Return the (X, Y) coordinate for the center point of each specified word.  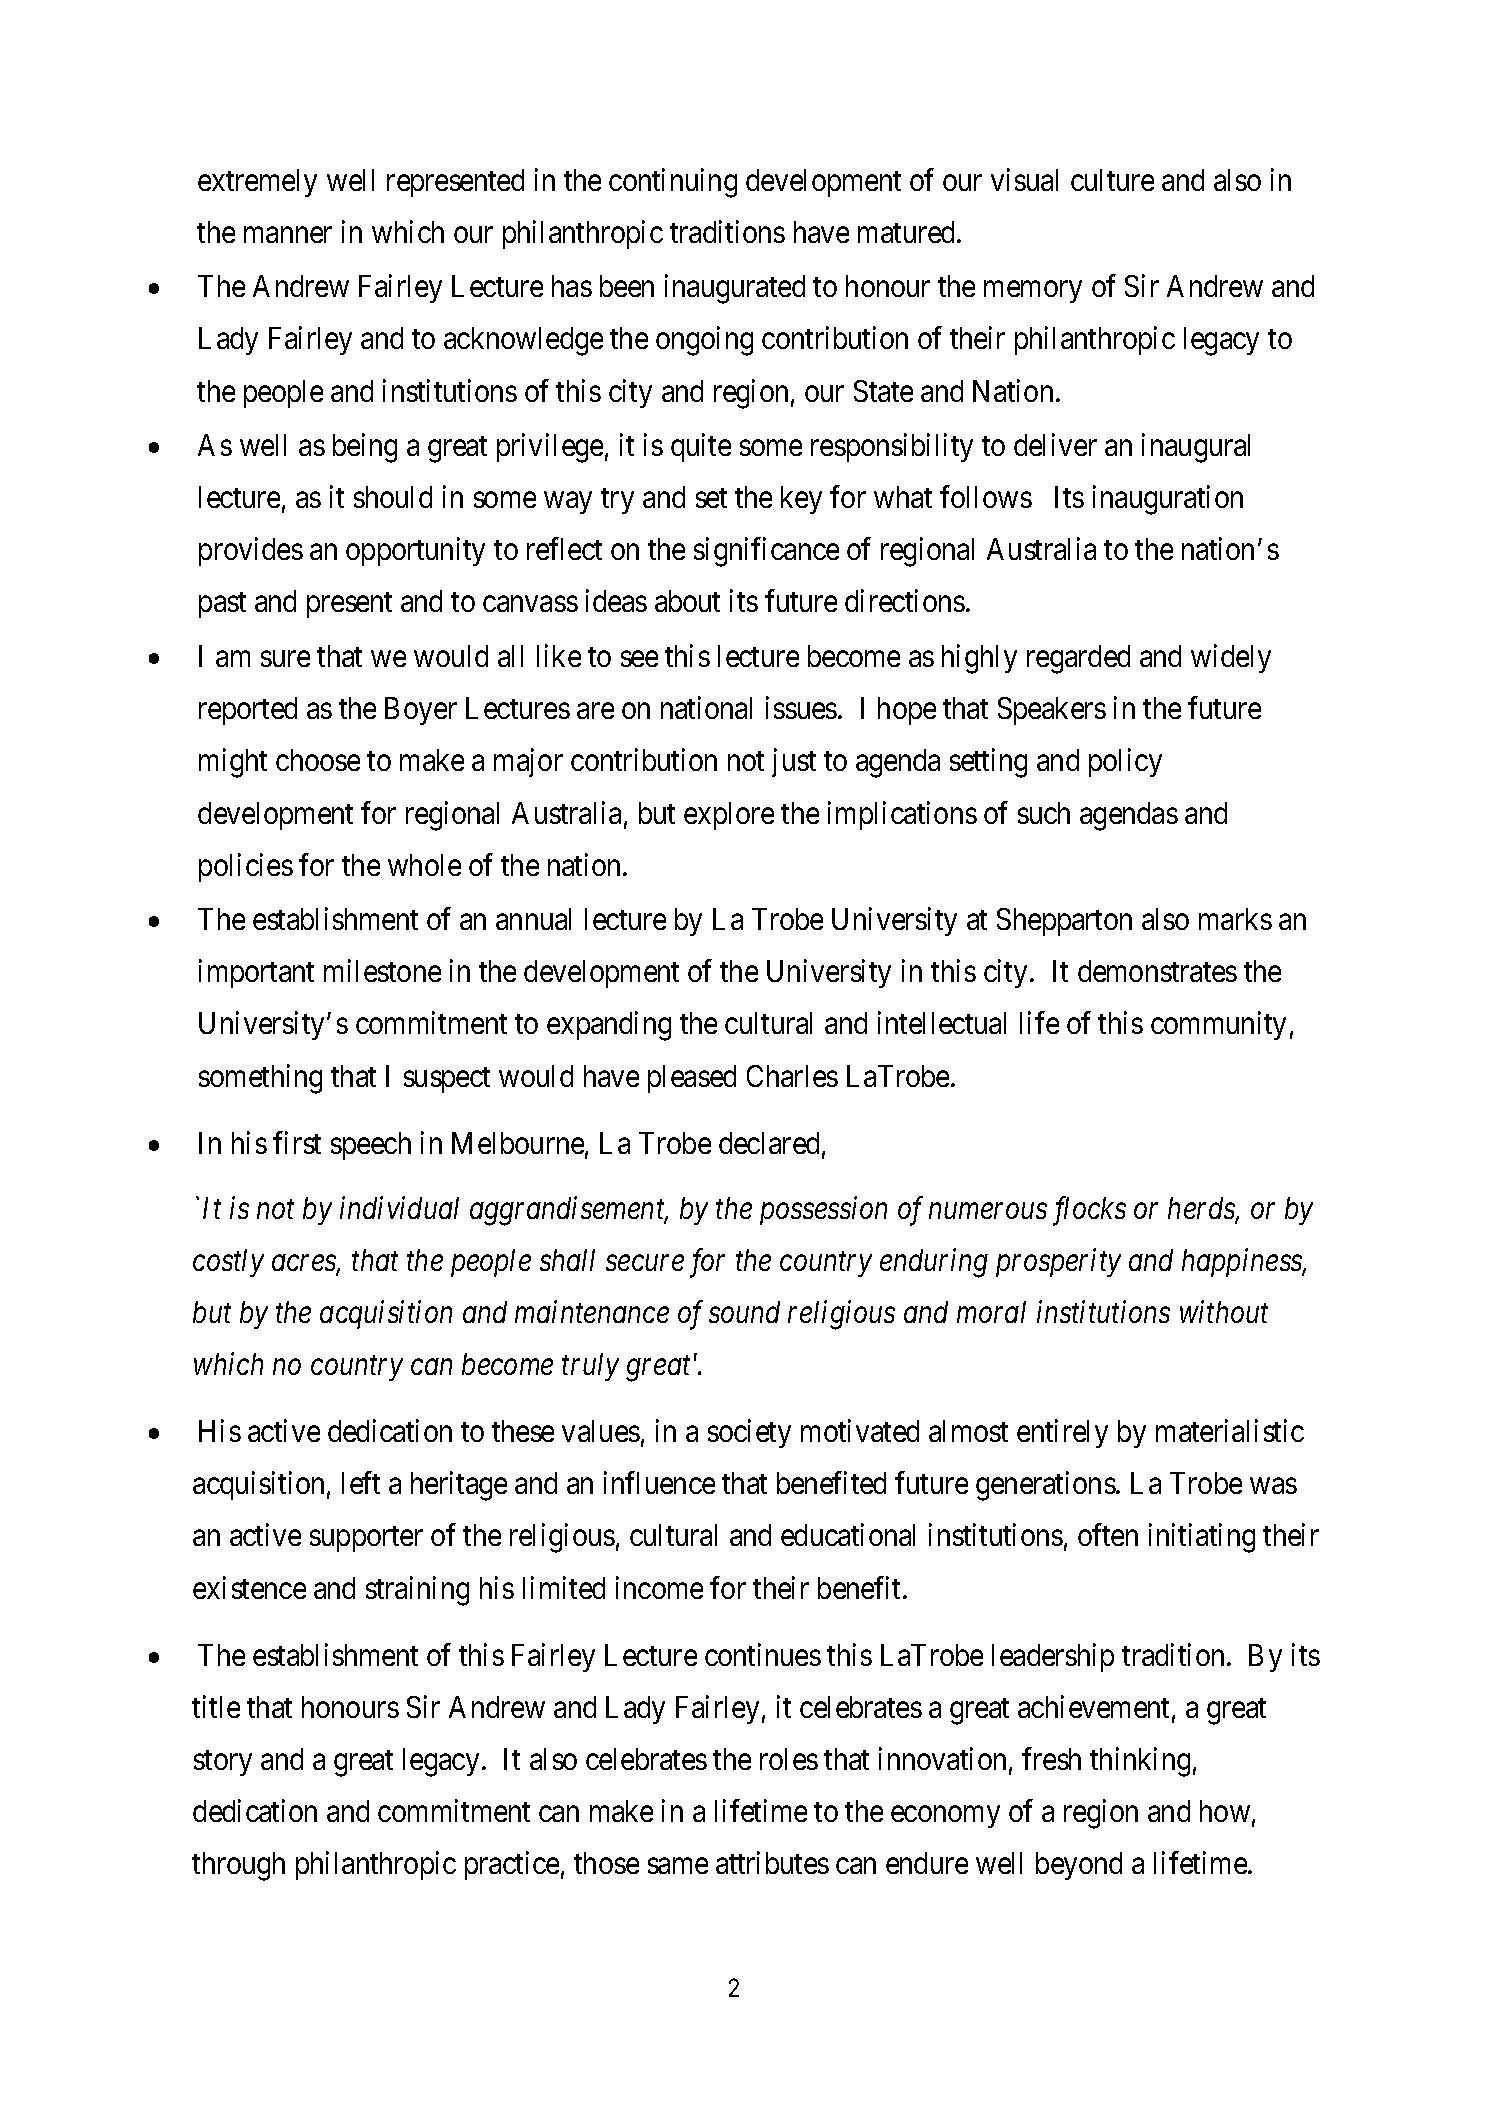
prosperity (1058, 1263)
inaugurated (735, 289)
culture (1112, 180)
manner (288, 235)
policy (1125, 763)
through (238, 1866)
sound (744, 1312)
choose (318, 760)
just (794, 763)
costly (228, 1263)
